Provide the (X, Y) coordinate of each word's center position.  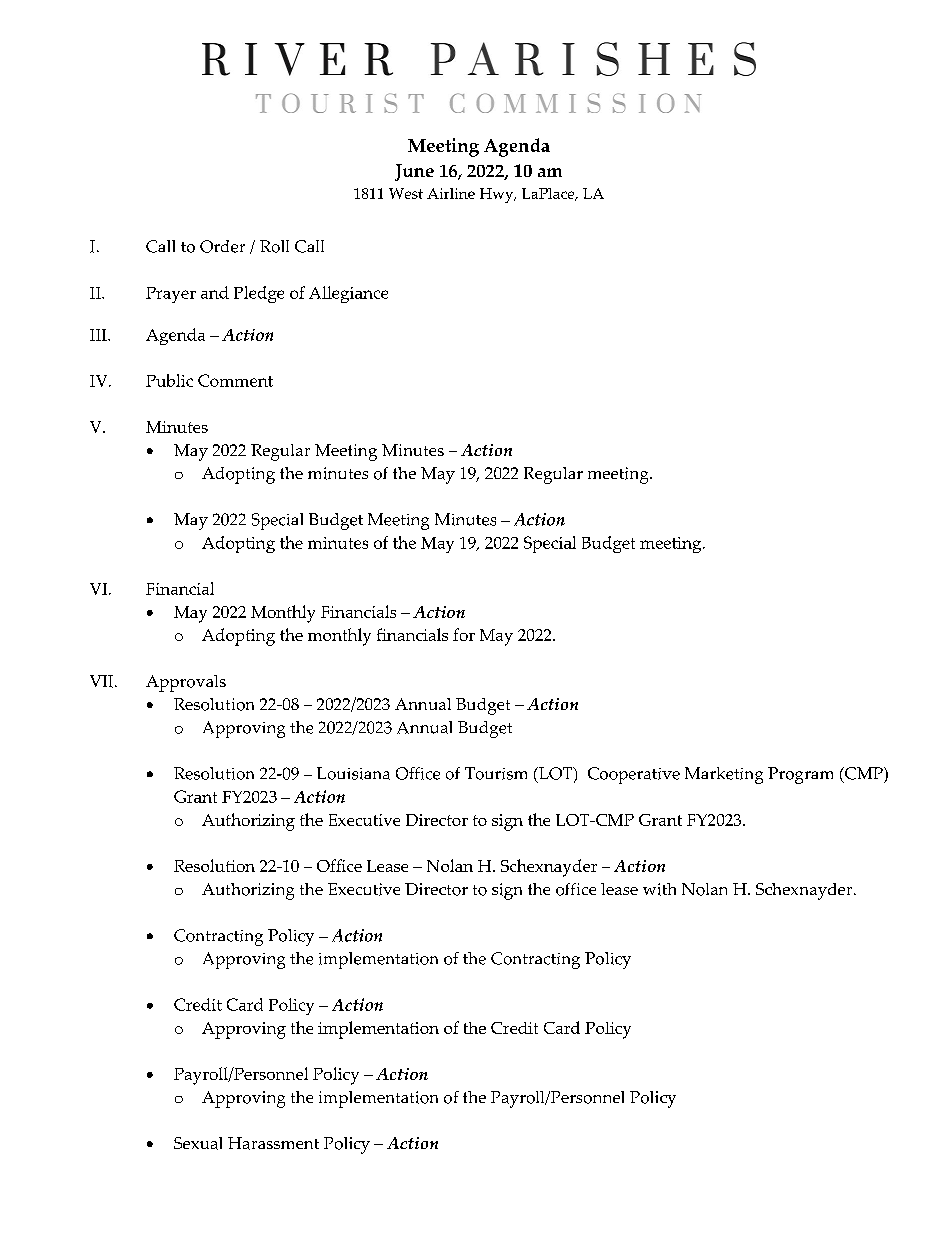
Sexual (198, 1143)
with (659, 889)
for (464, 634)
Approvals (186, 683)
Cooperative (634, 775)
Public (169, 380)
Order (222, 246)
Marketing (724, 775)
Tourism (496, 773)
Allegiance (348, 294)
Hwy (498, 195)
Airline (451, 193)
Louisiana (353, 773)
